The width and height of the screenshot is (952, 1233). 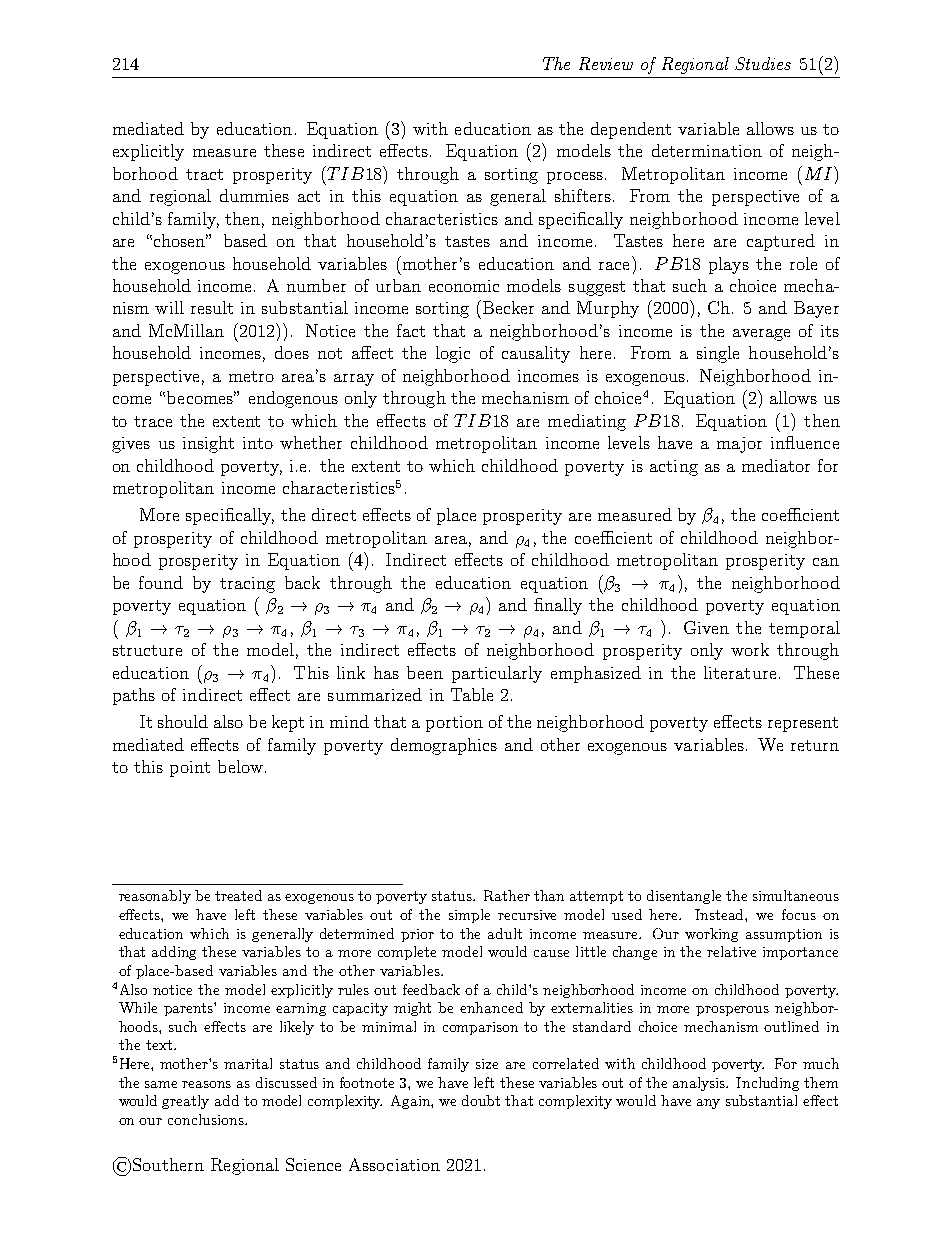 What do you see at coordinates (763, 63) in the screenshot?
I see `Studies` at bounding box center [763, 63].
